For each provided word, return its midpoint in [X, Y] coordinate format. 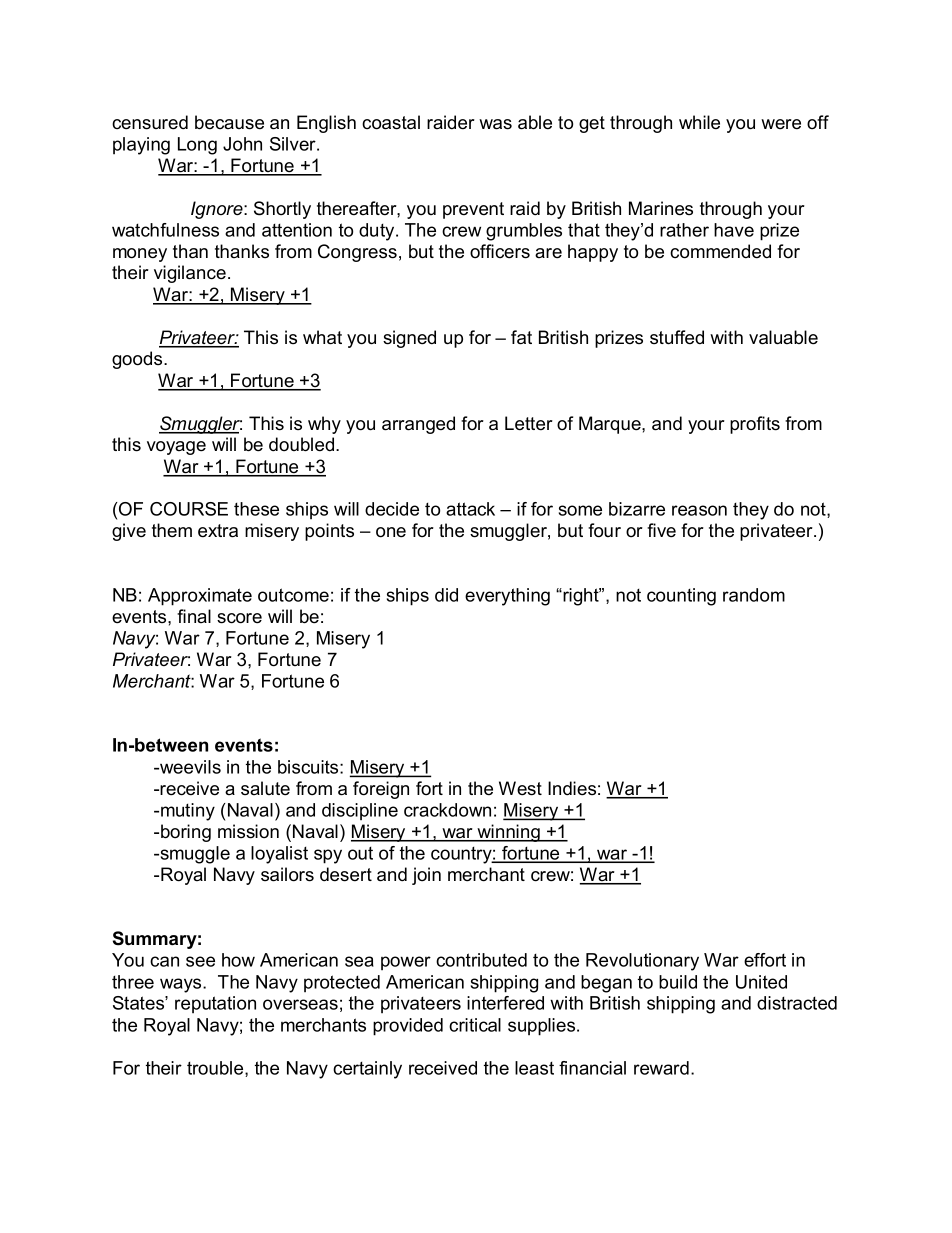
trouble [216, 1069]
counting [681, 597]
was [495, 124]
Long [197, 146]
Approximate [200, 597]
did [446, 595]
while [699, 122]
